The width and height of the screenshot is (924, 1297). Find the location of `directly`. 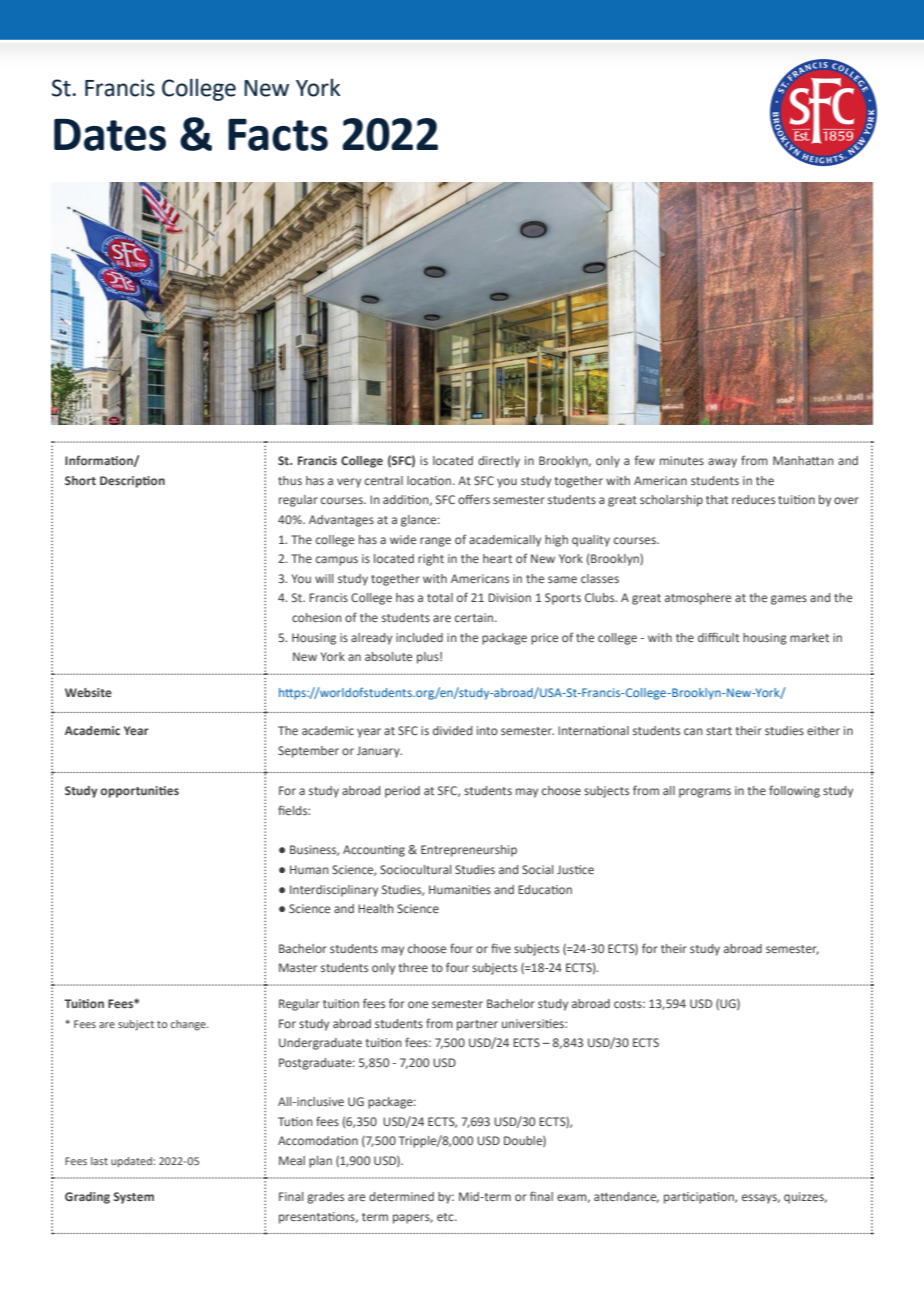

directly is located at coordinates (499, 462).
